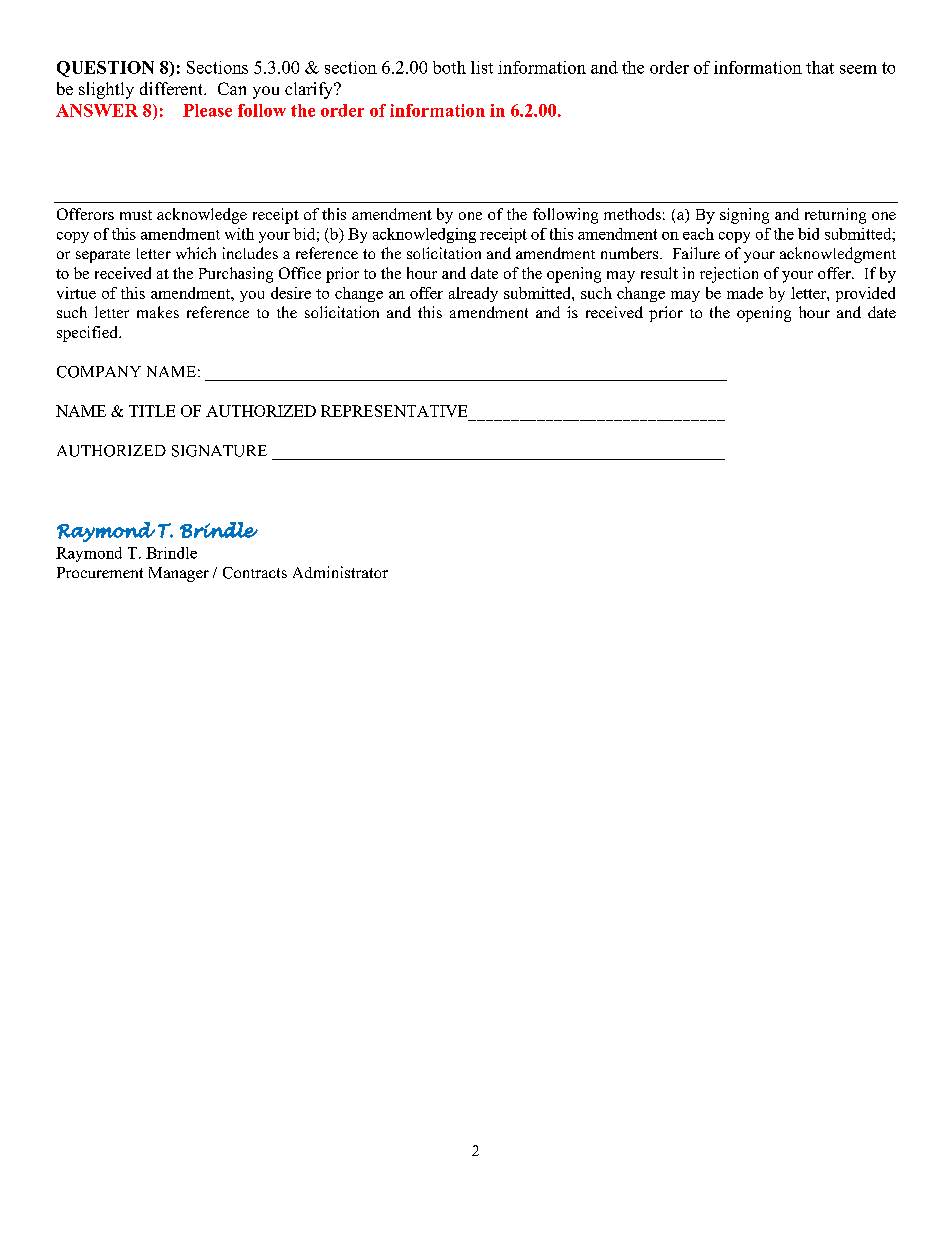 This document has height=1233, width=952. What do you see at coordinates (152, 411) in the document?
I see `TITLE` at bounding box center [152, 411].
